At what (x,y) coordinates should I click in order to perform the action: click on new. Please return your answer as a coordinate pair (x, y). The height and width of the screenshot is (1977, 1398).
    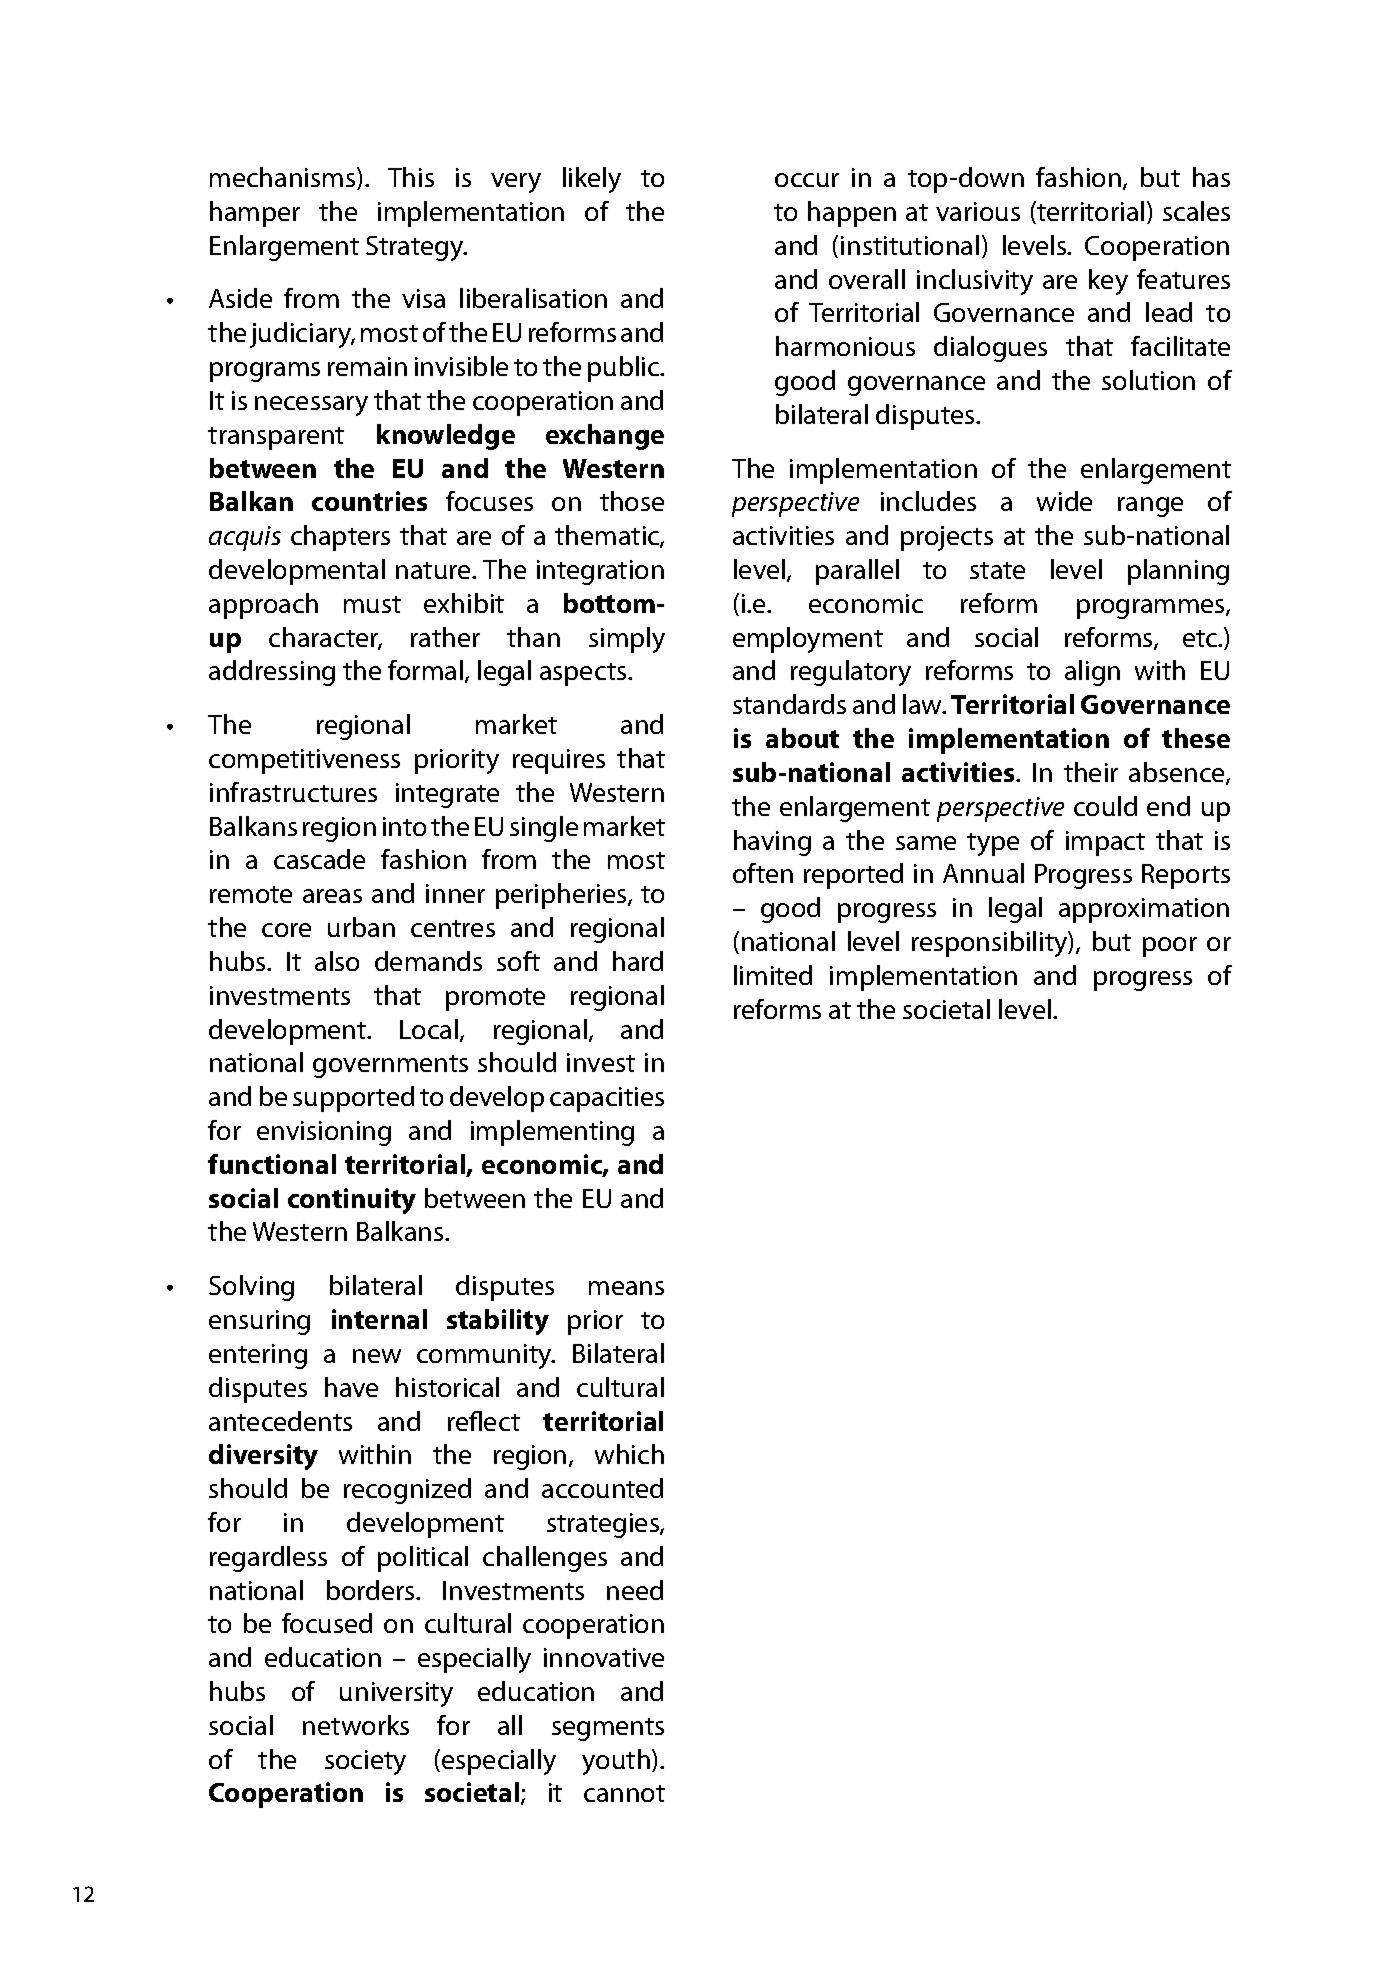
    Looking at the image, I should click on (377, 1356).
